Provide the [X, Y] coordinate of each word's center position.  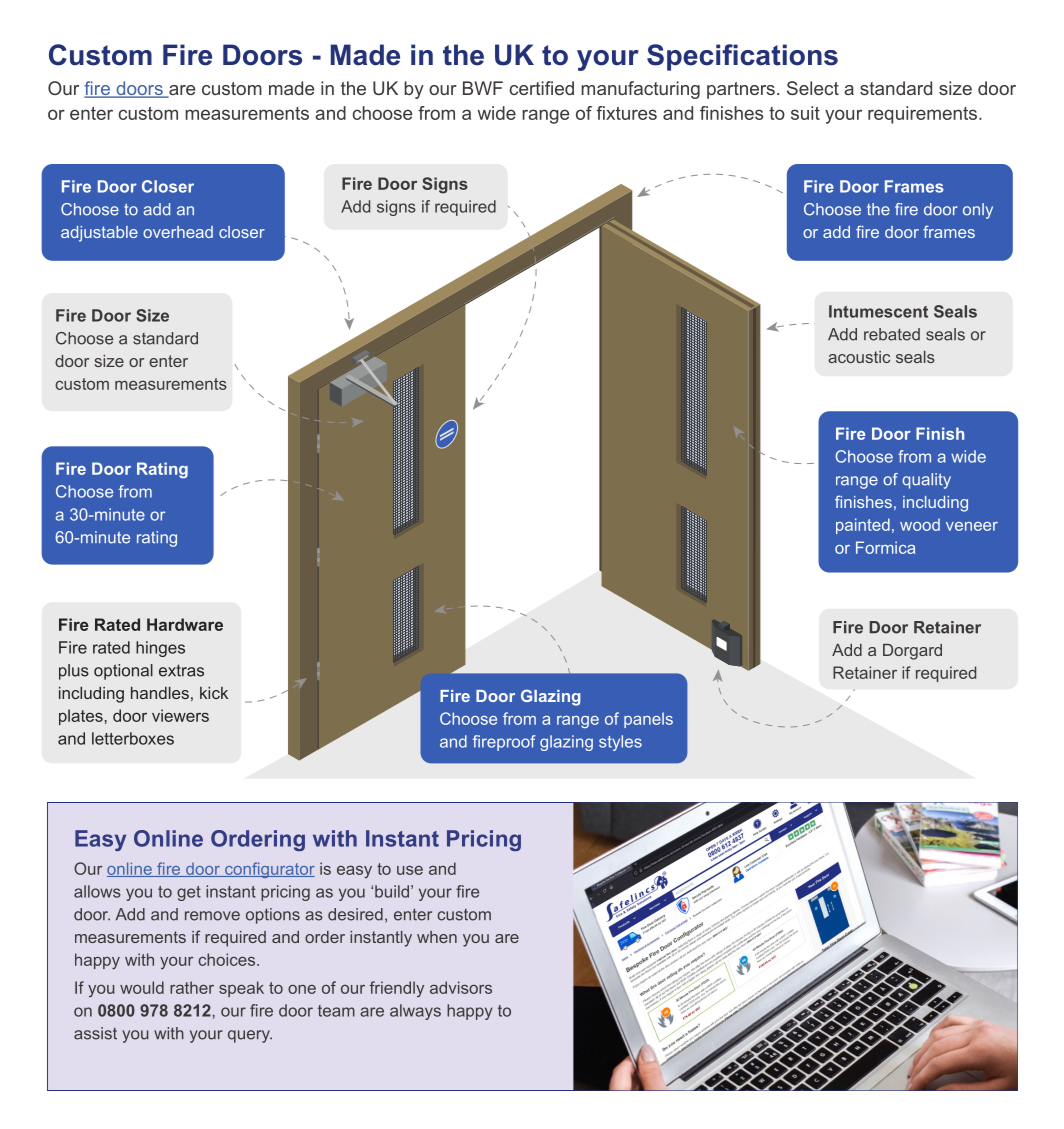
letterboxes [133, 738]
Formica [885, 547]
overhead [178, 232]
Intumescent [878, 311]
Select [813, 88]
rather [192, 987]
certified [542, 88]
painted [863, 526]
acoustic [859, 357]
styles [620, 743]
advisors [461, 987]
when [437, 937]
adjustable [99, 234]
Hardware [185, 624]
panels [648, 720]
